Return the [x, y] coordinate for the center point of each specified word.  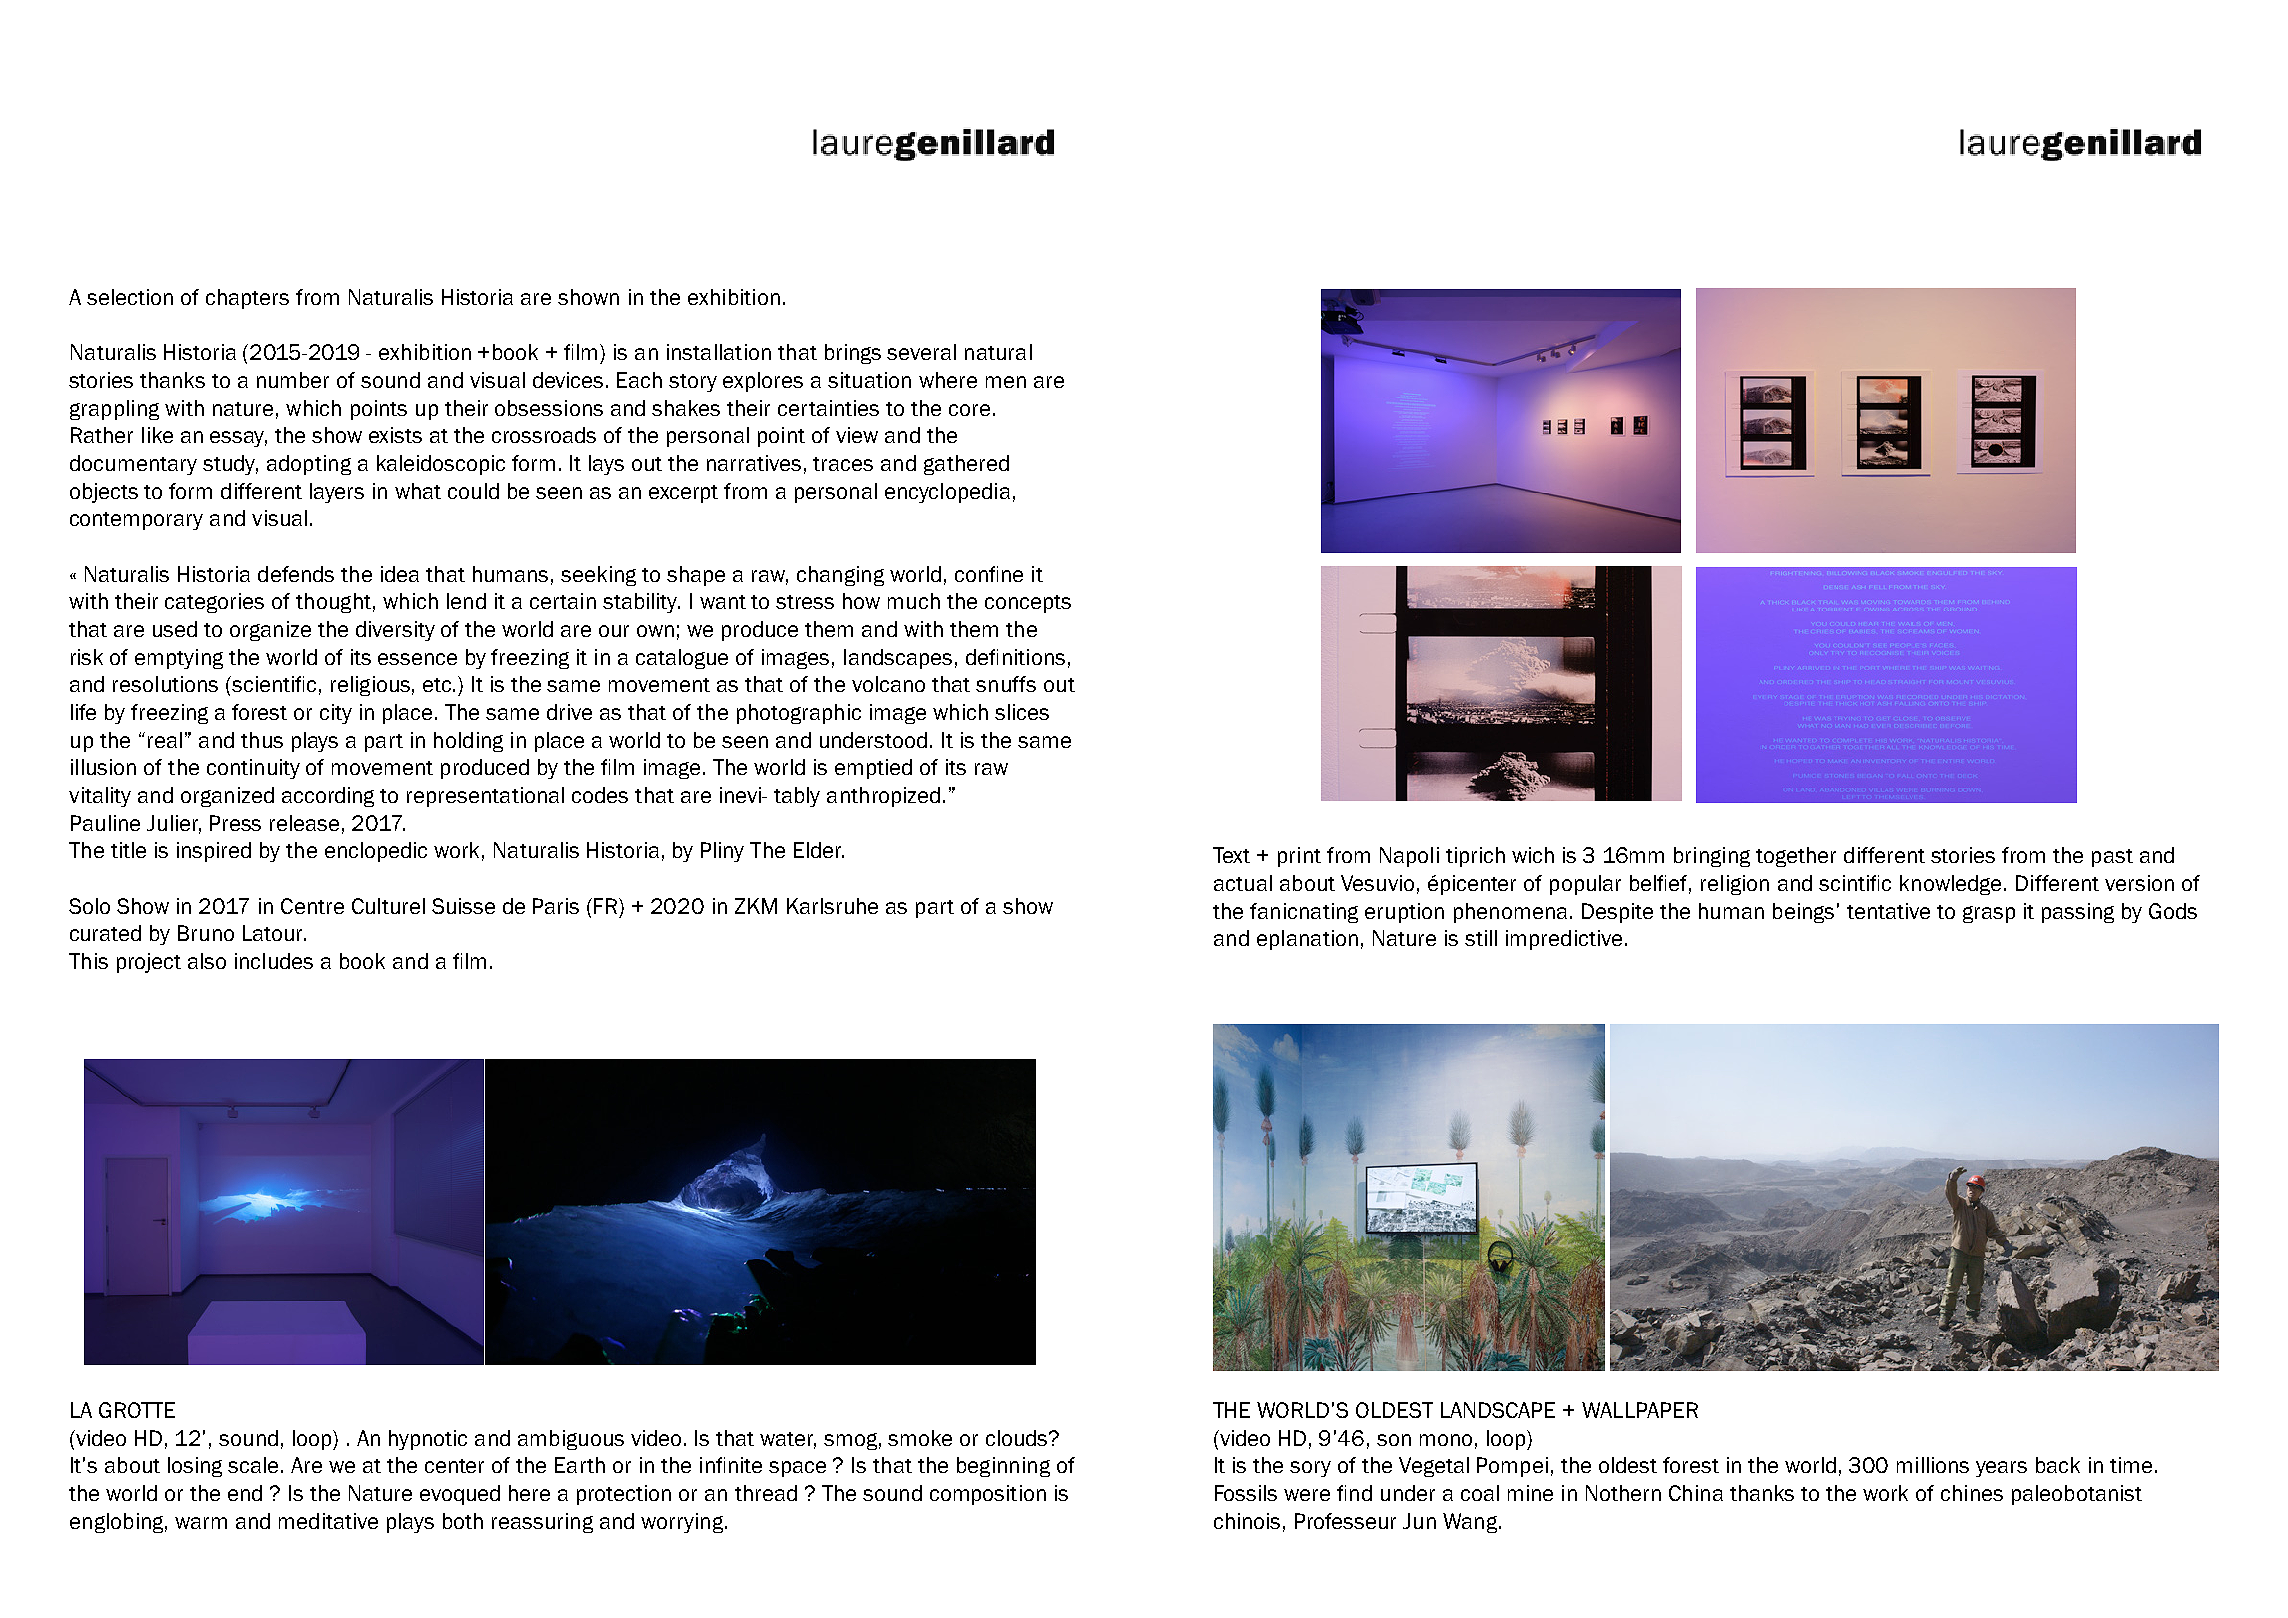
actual [1243, 883]
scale [255, 1465]
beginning [1003, 1467]
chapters [247, 299]
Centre [312, 906]
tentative [1888, 911]
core [969, 410]
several [921, 352]
